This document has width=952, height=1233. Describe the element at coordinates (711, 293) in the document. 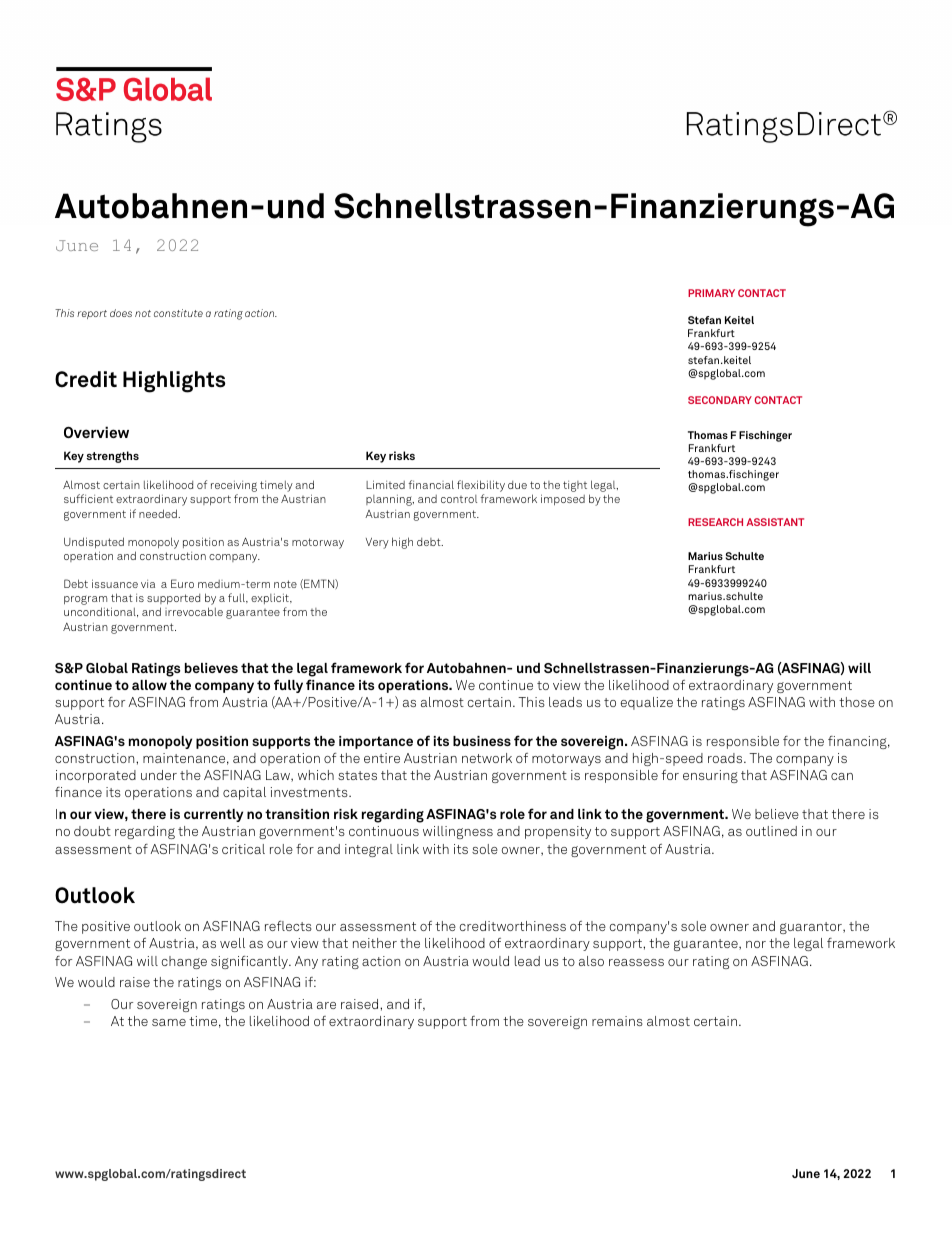

I see `PRIMARY` at that location.
